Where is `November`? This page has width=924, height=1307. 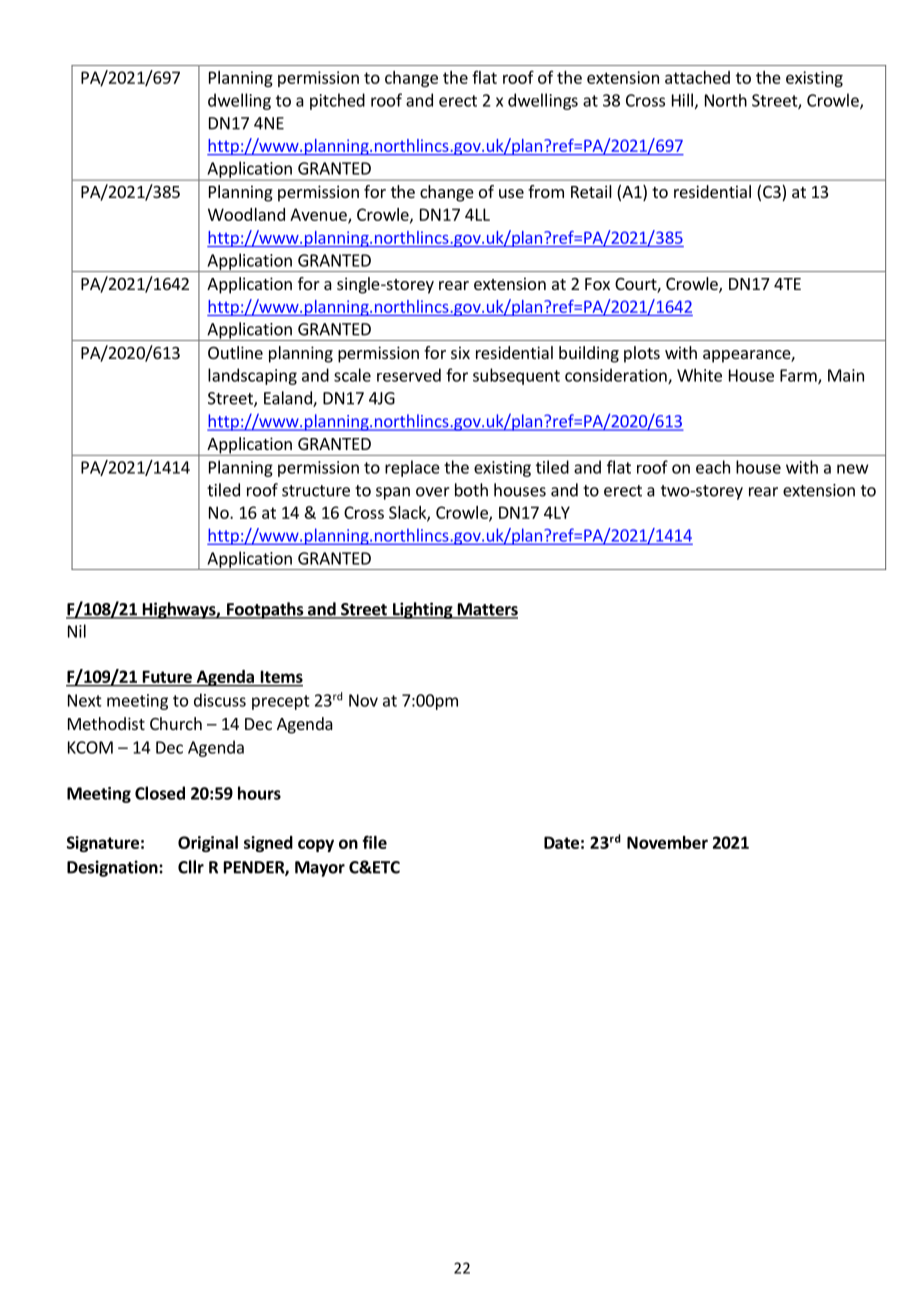
November is located at coordinates (667, 842).
